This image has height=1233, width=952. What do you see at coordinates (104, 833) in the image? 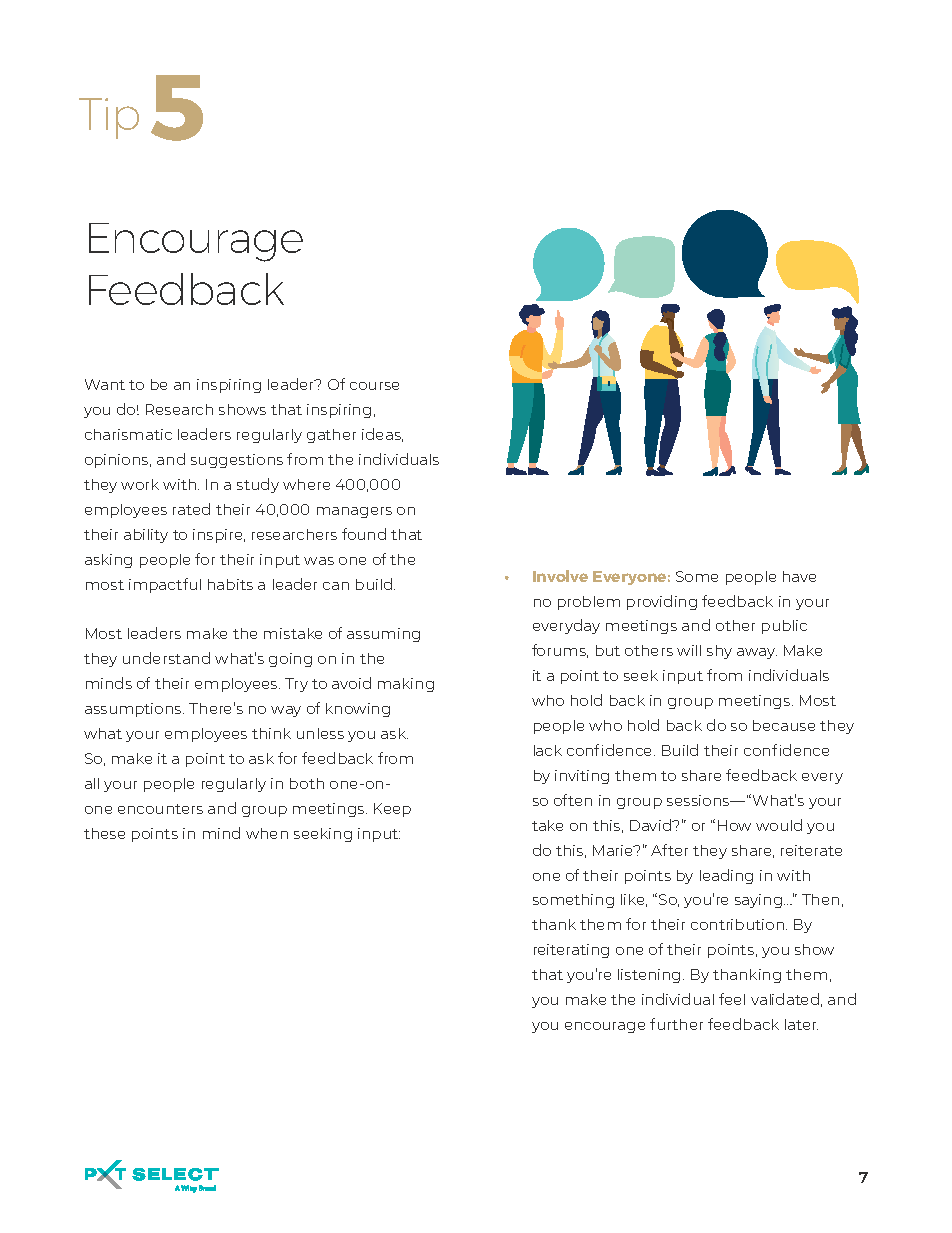
I see `these` at bounding box center [104, 833].
